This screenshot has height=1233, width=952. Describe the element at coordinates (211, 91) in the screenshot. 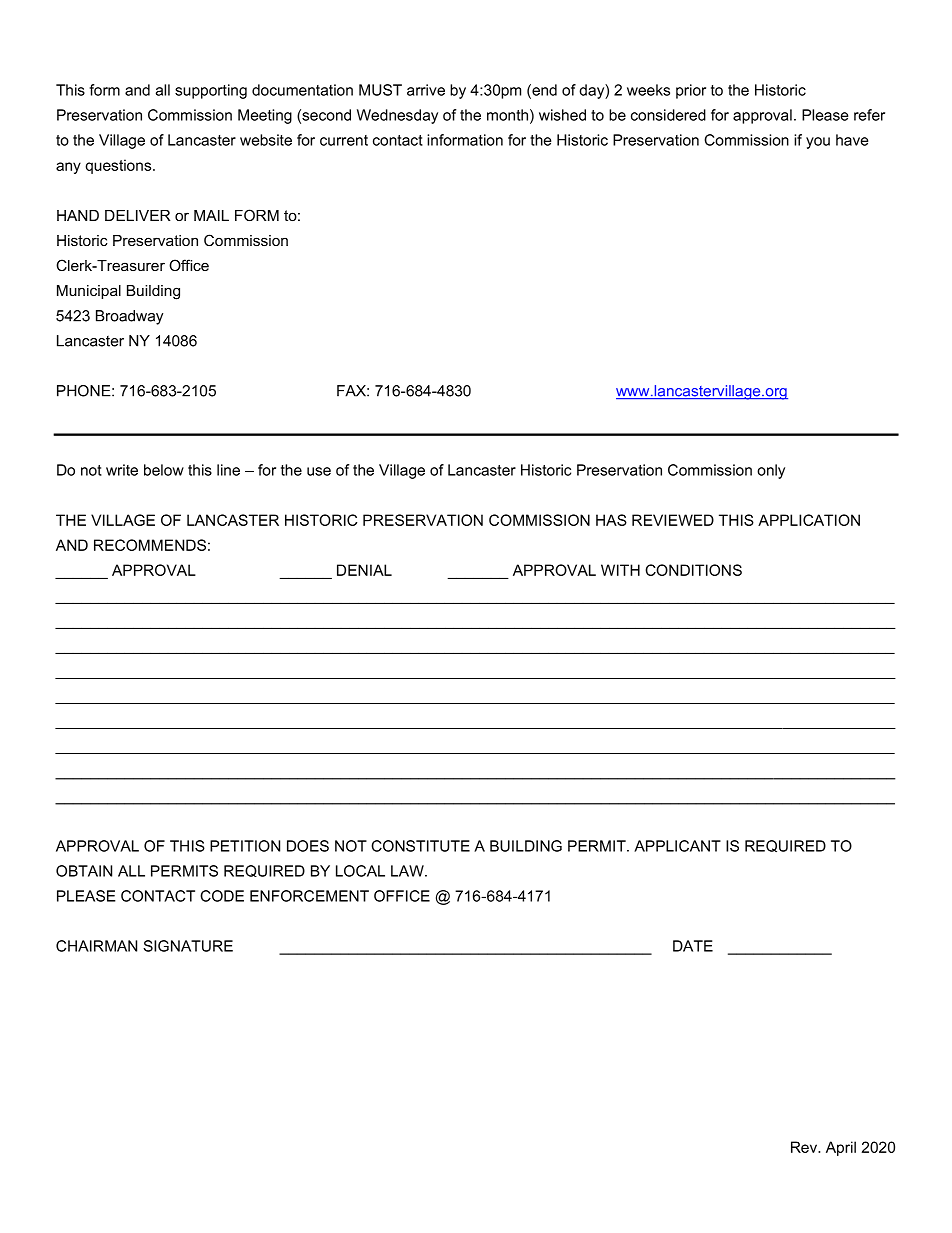

I see `supporting` at that location.
